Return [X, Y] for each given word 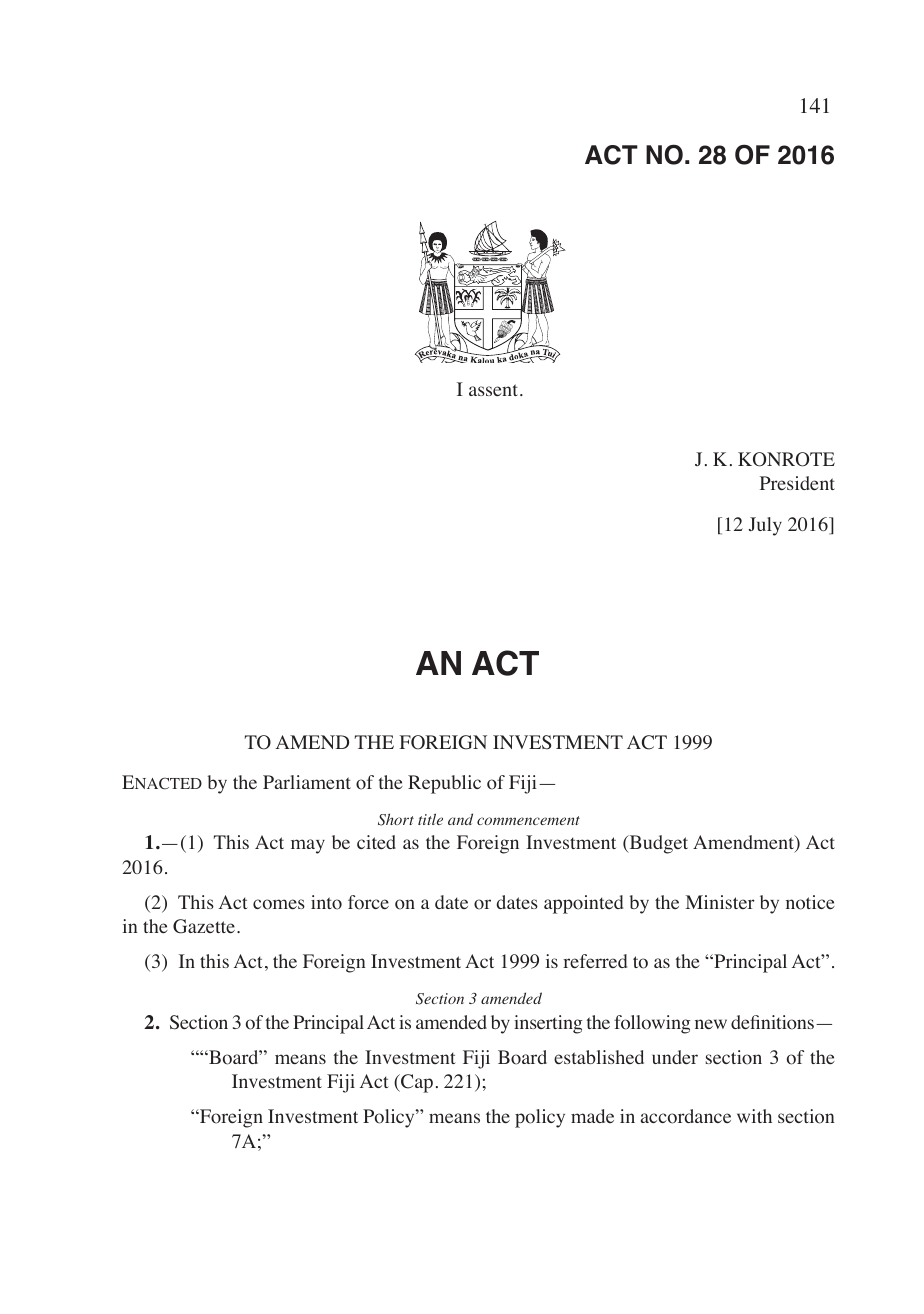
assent [495, 390]
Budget [657, 844]
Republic [444, 784]
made [592, 1116]
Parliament [307, 782]
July [765, 526]
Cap [416, 1083]
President [797, 483]
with [754, 1116]
